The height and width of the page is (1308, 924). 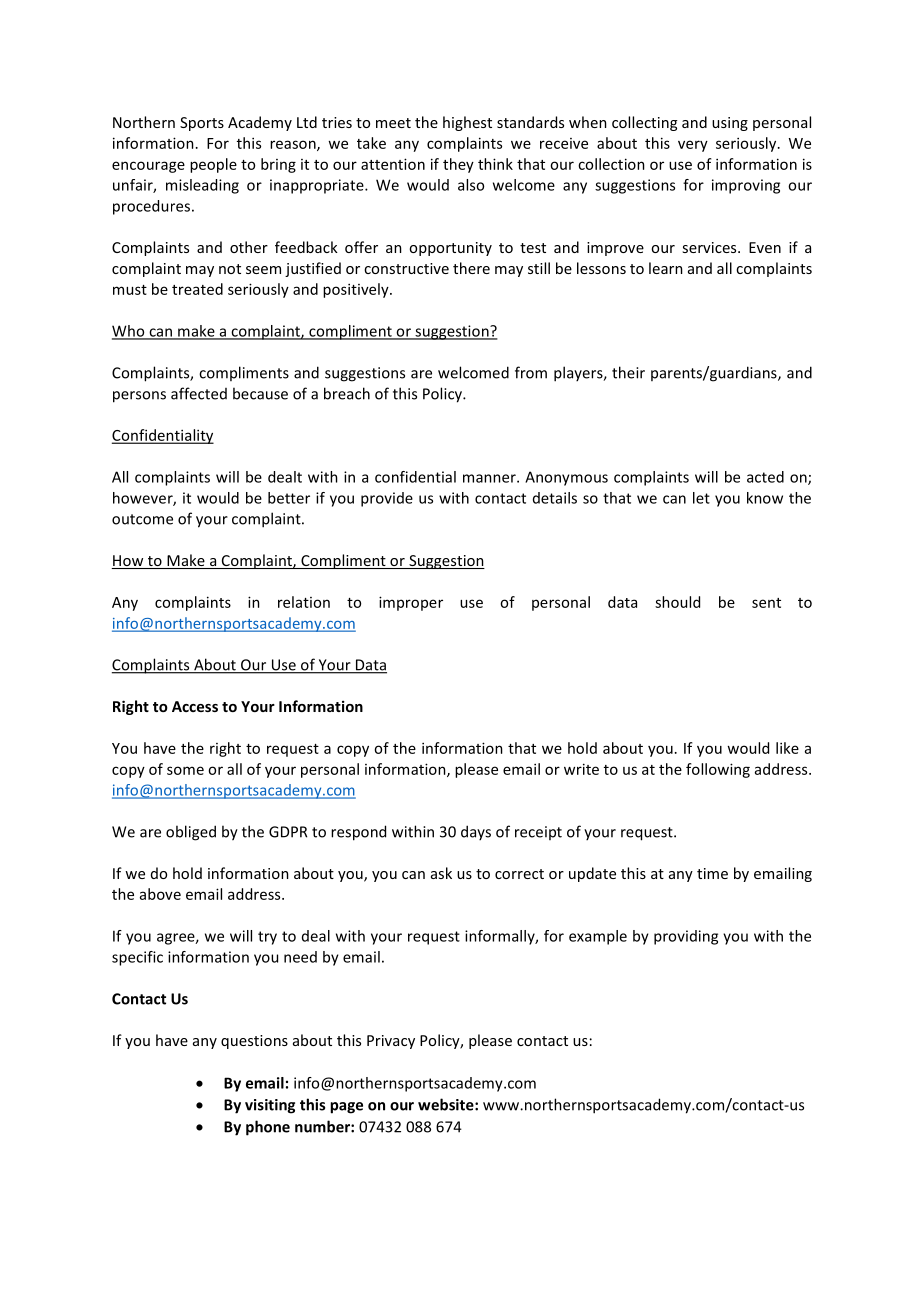 I want to click on very, so click(x=693, y=146).
